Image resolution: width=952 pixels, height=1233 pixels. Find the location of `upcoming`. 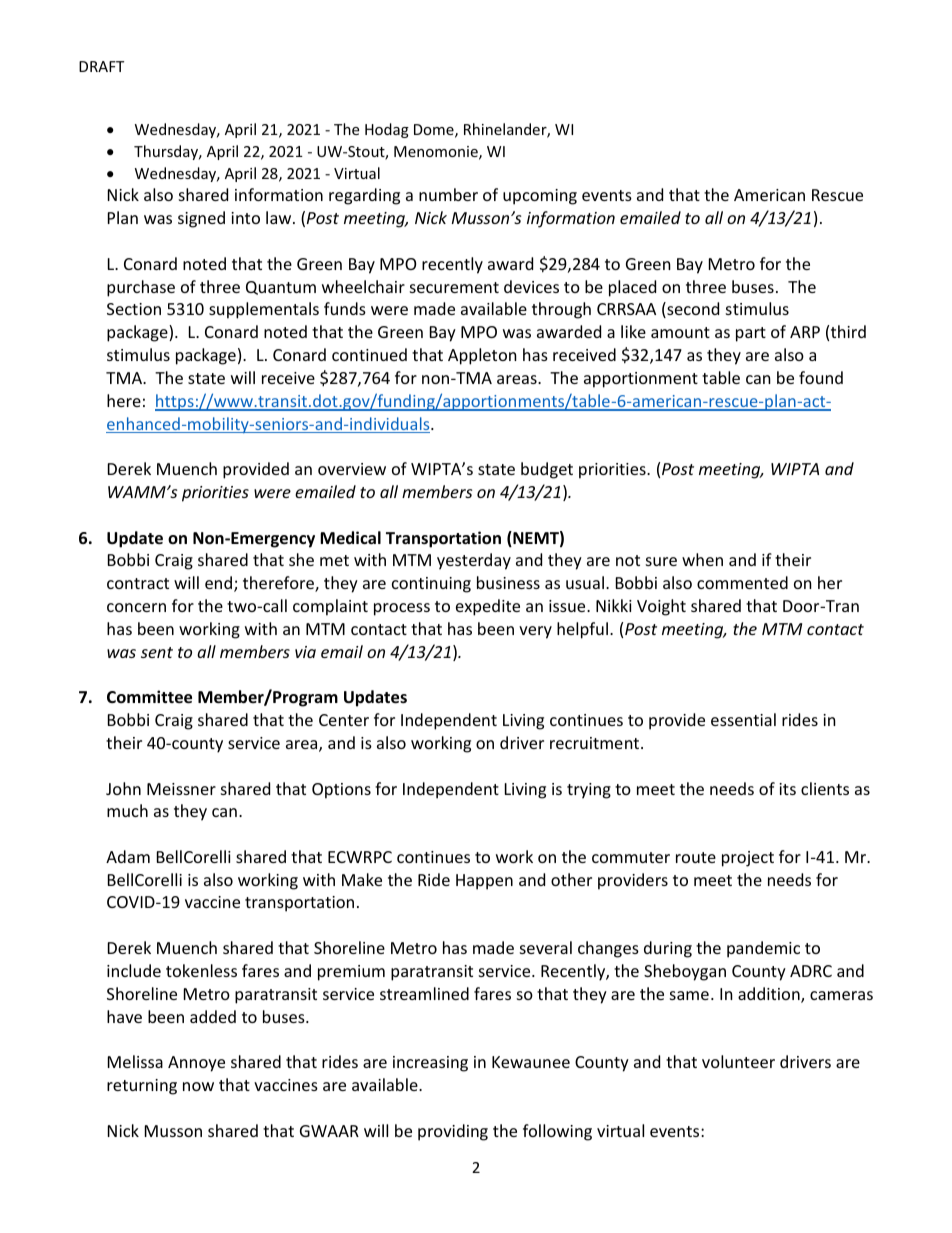

upcoming is located at coordinates (540, 197).
